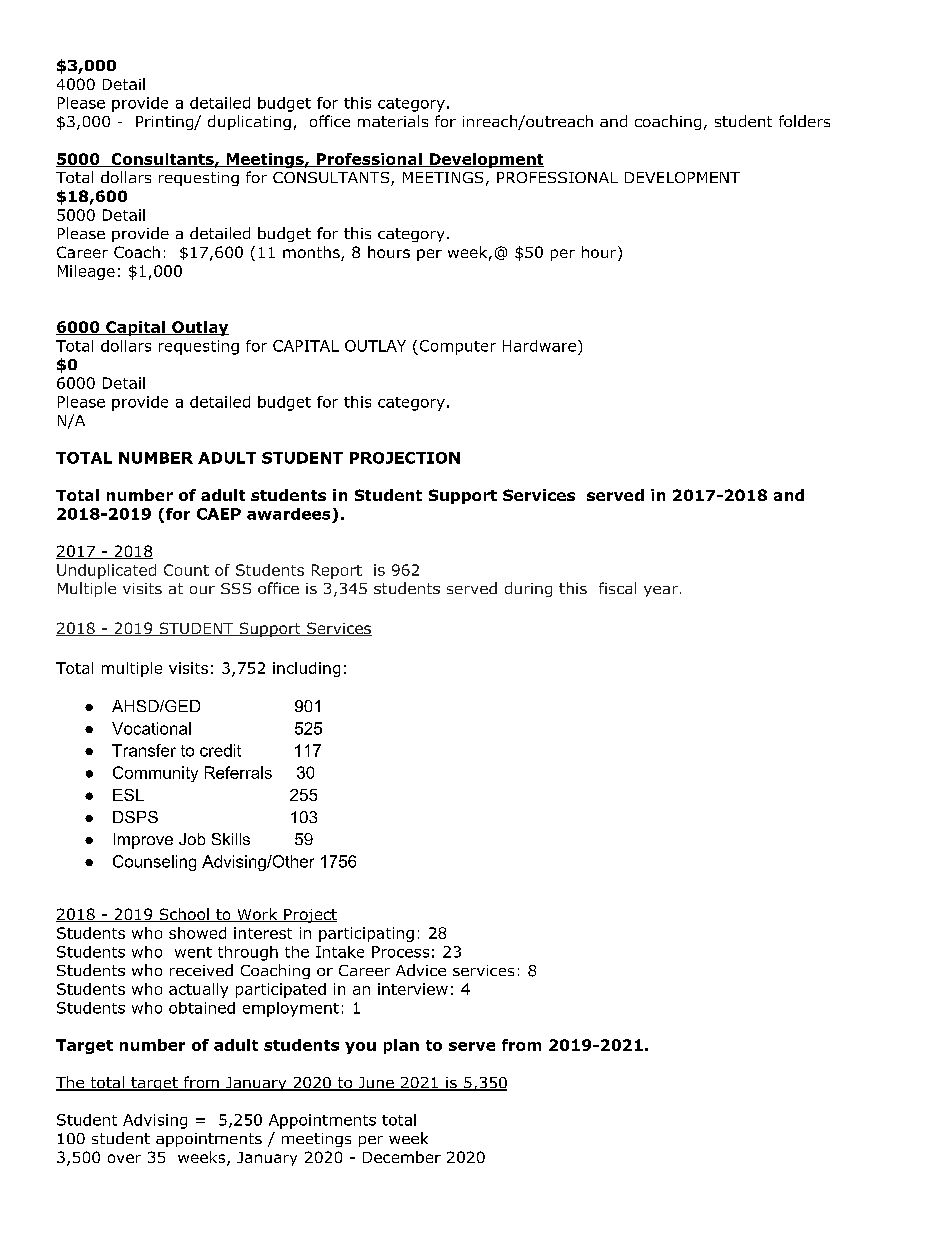 The width and height of the document is (952, 1233). What do you see at coordinates (661, 591) in the document?
I see `year` at bounding box center [661, 591].
